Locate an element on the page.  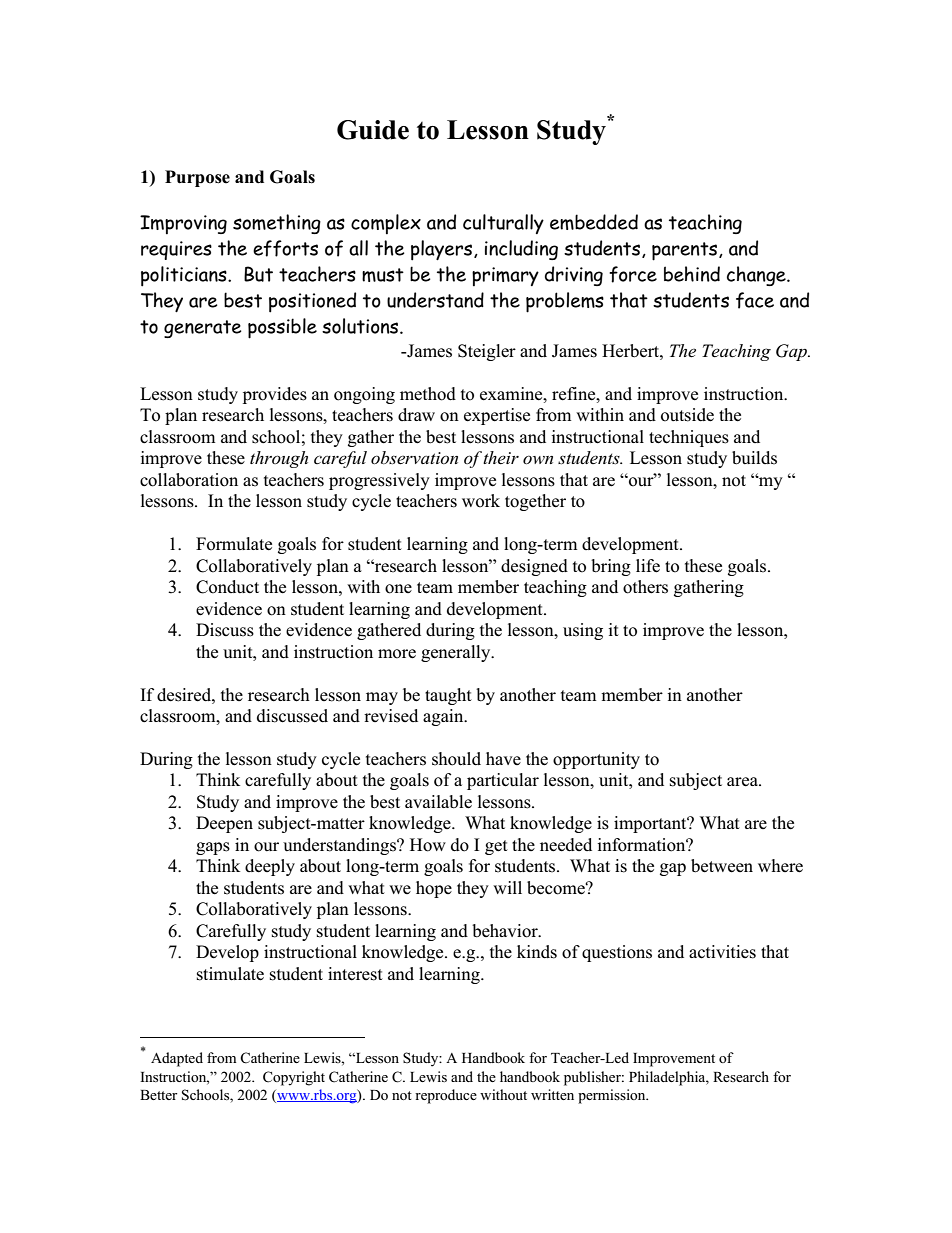
their is located at coordinates (500, 457).
